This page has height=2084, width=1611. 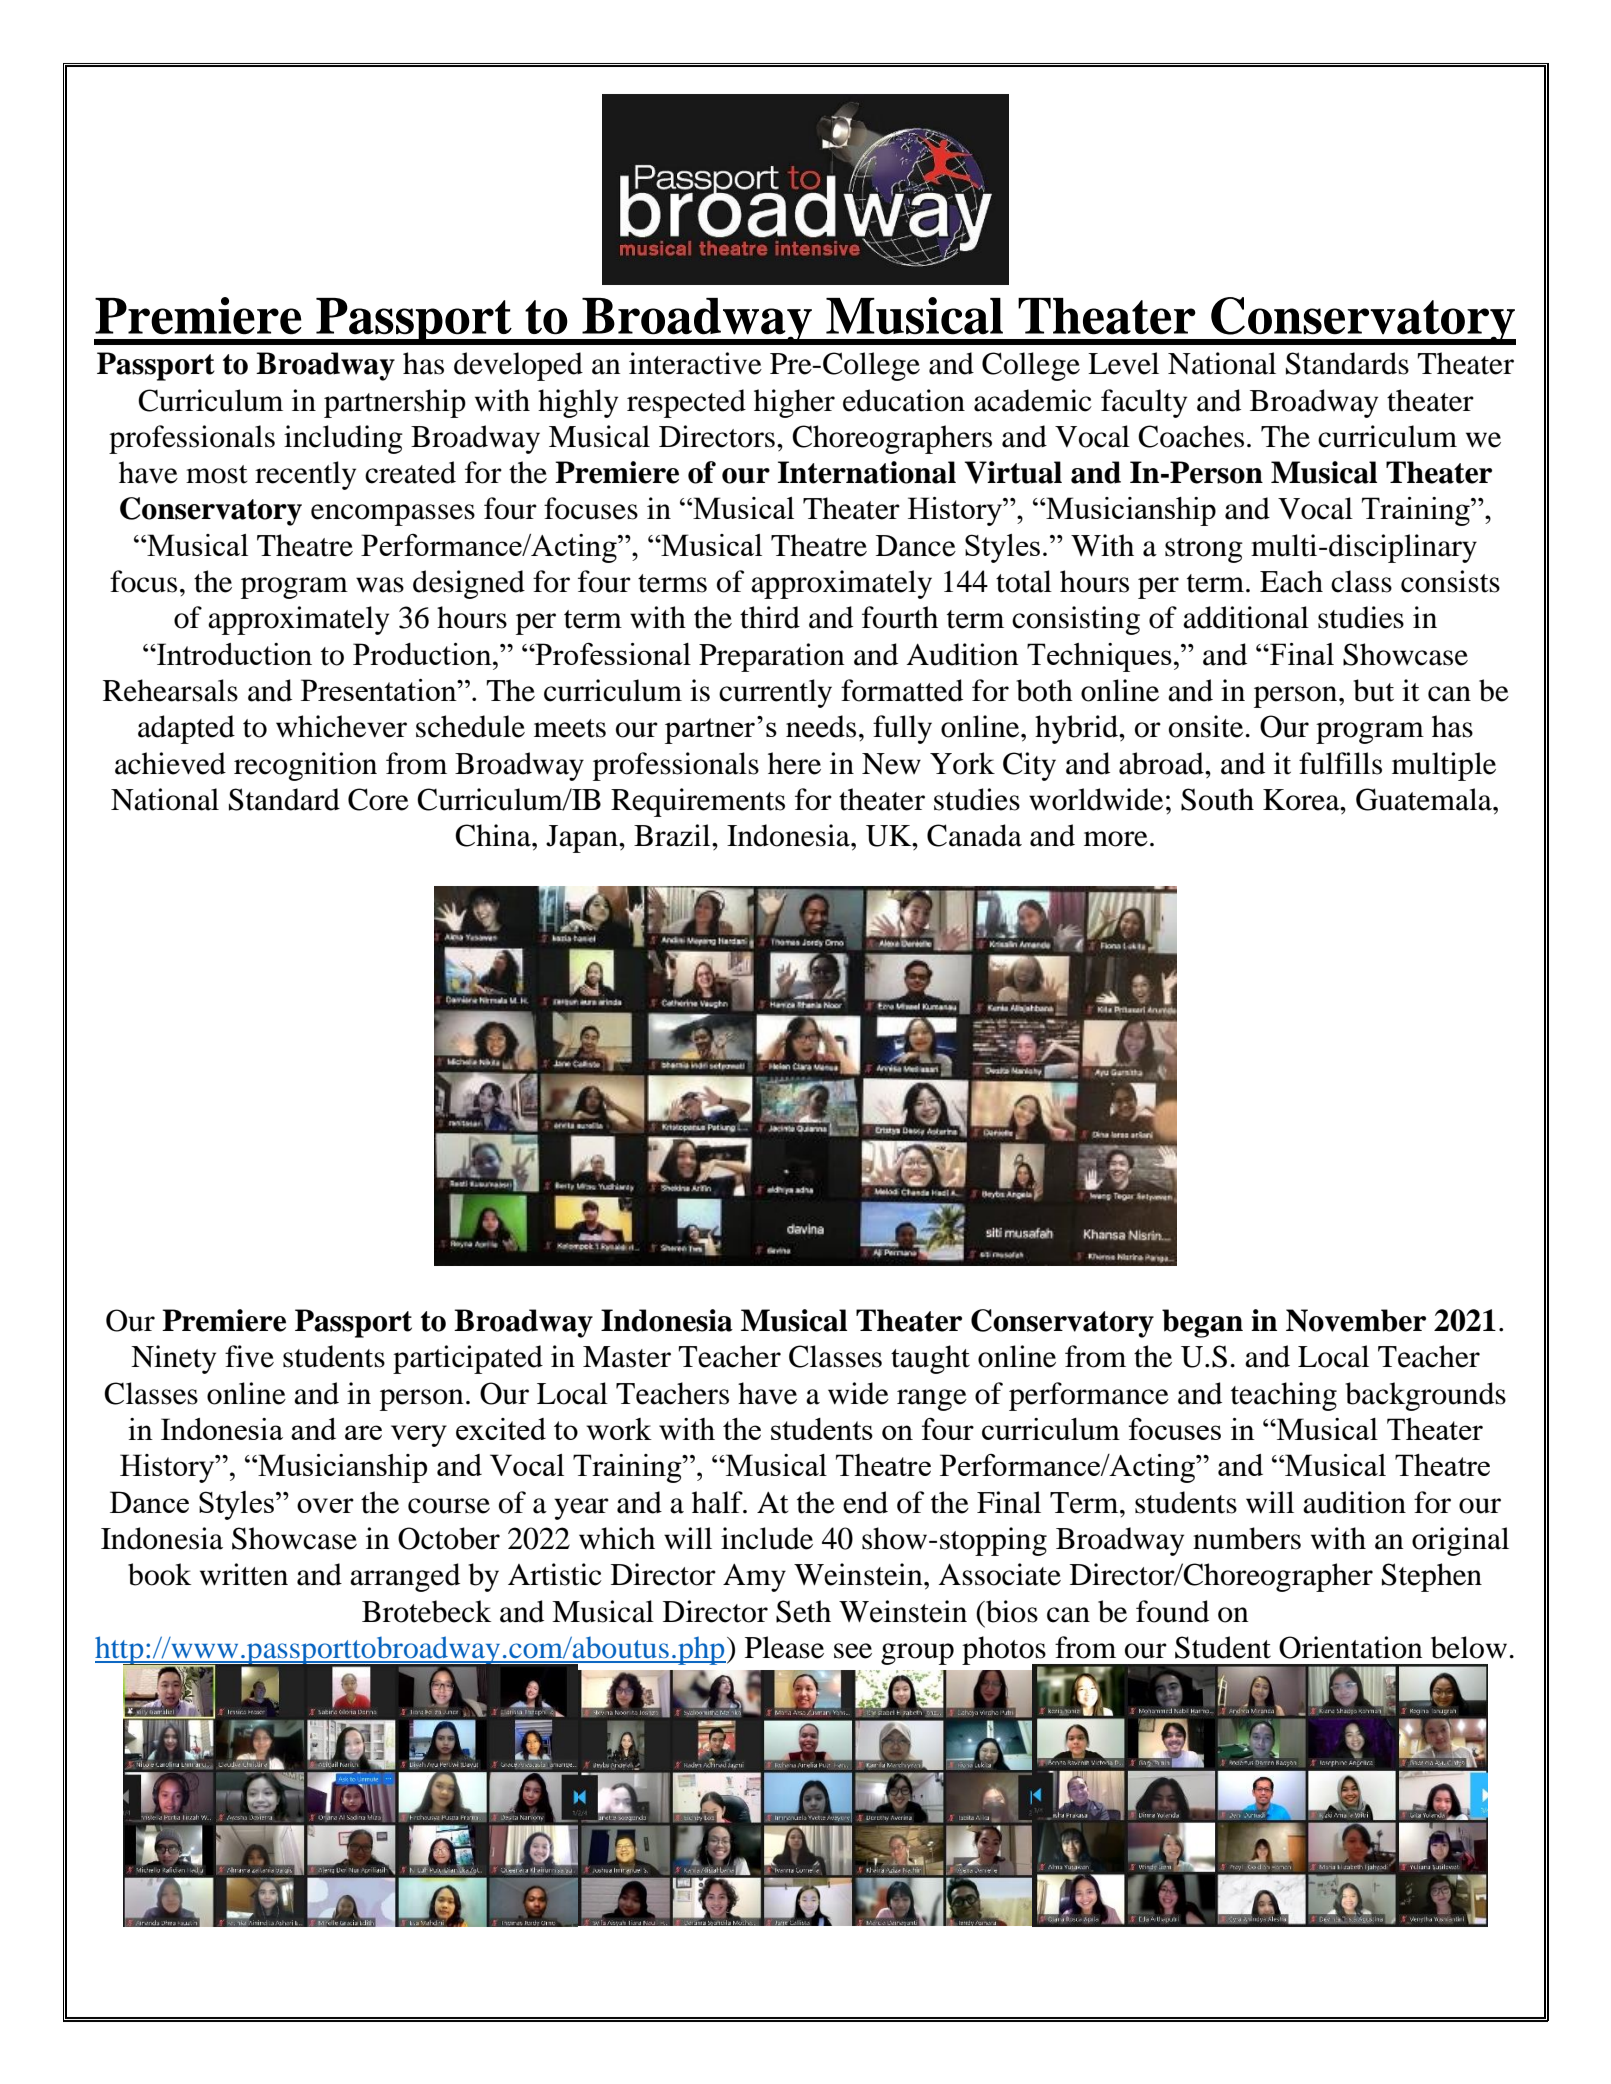 What do you see at coordinates (794, 403) in the page?
I see `higher` at bounding box center [794, 403].
